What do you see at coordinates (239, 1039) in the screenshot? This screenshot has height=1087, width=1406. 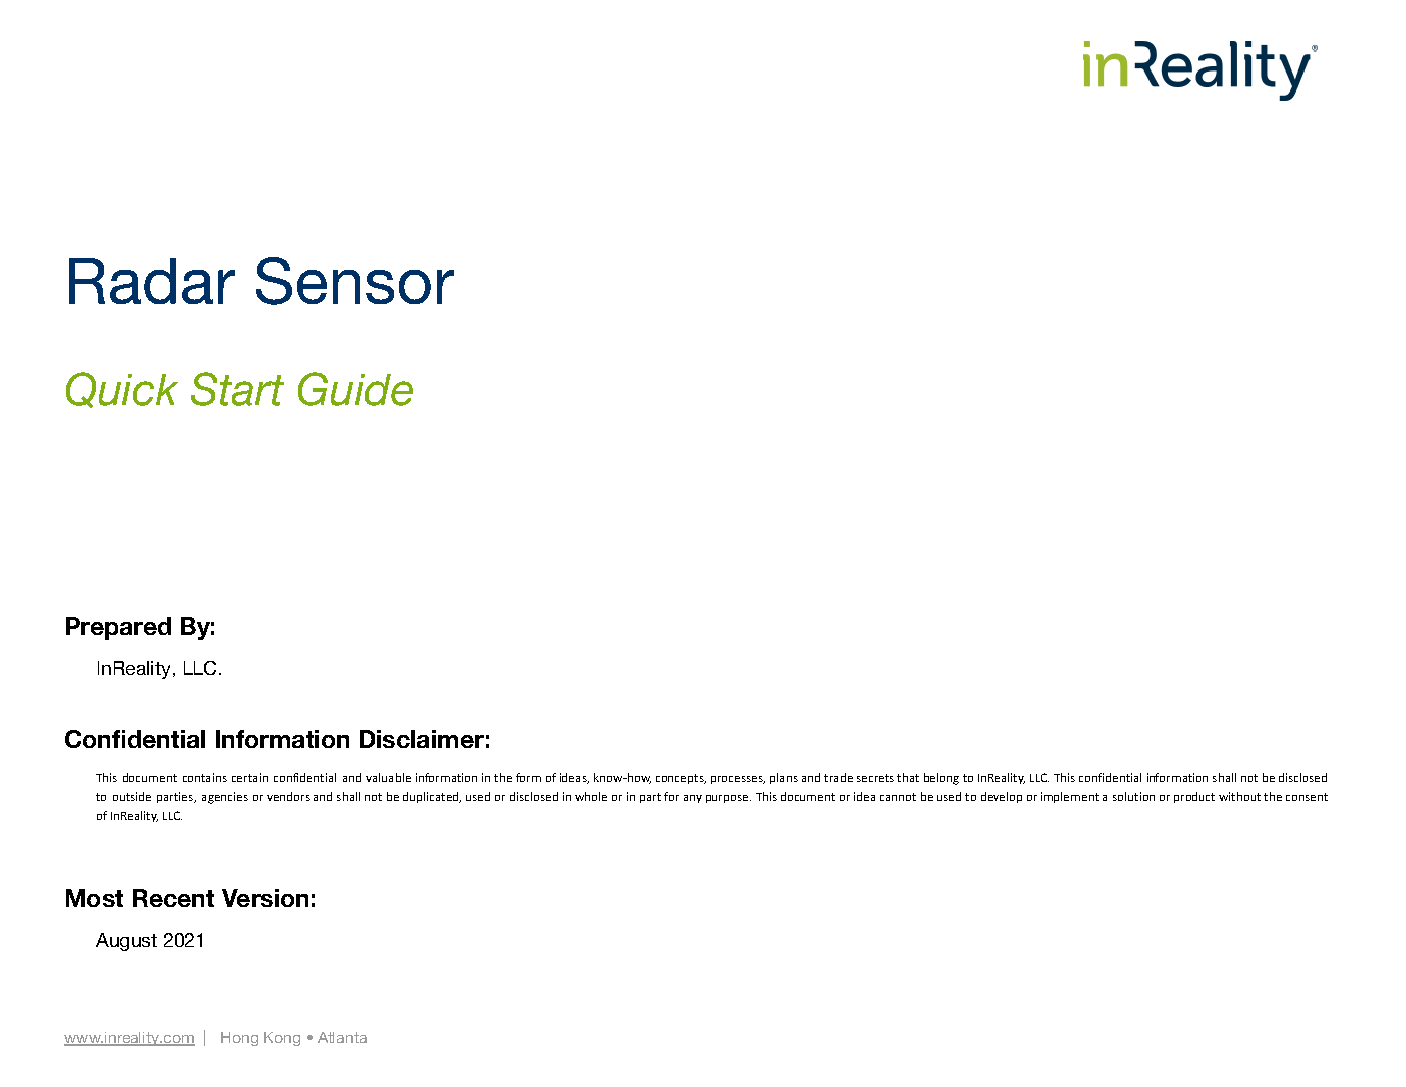 I see `Hong` at bounding box center [239, 1039].
